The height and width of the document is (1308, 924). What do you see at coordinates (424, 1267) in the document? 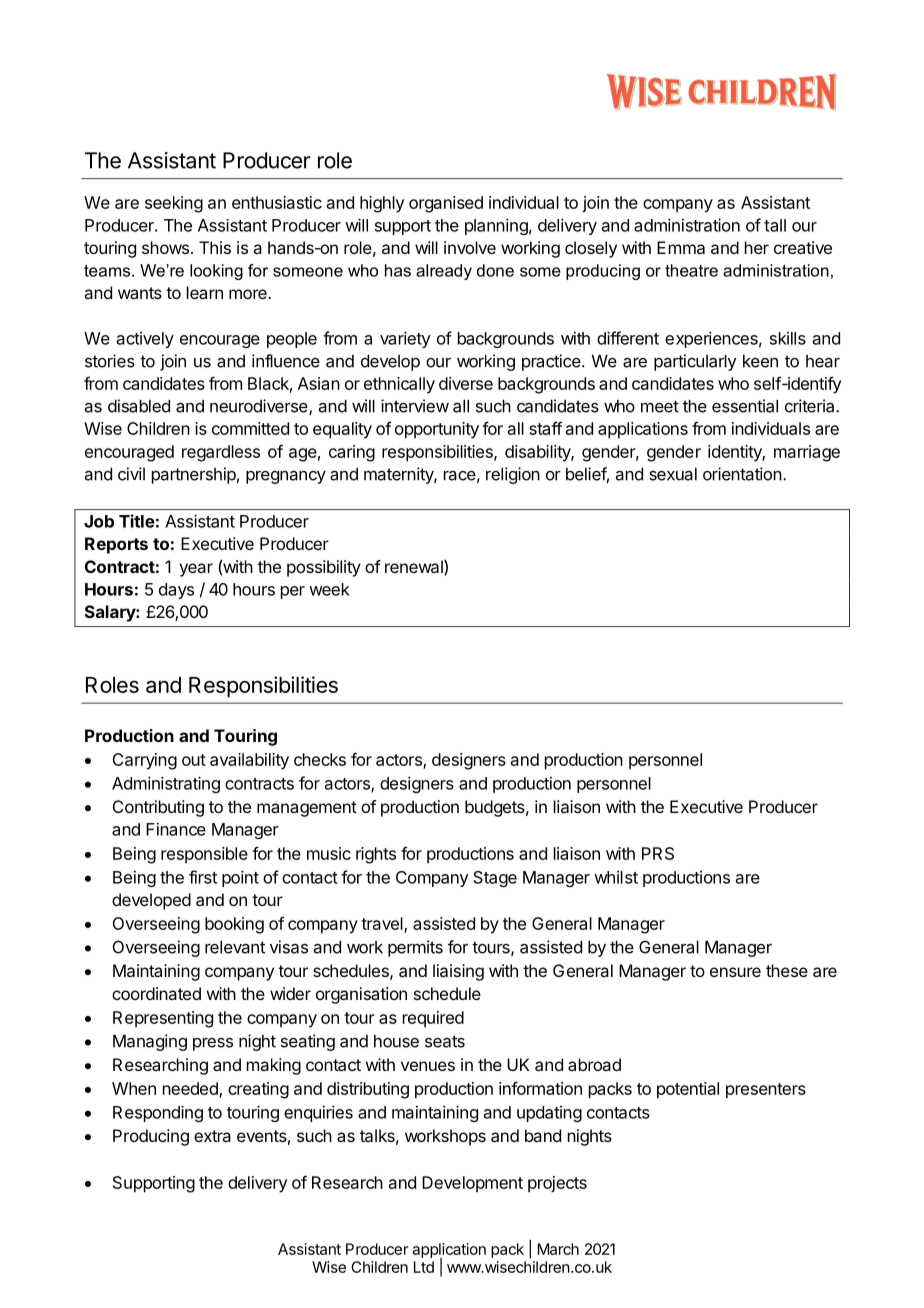
I see `Ltd` at bounding box center [424, 1267].
